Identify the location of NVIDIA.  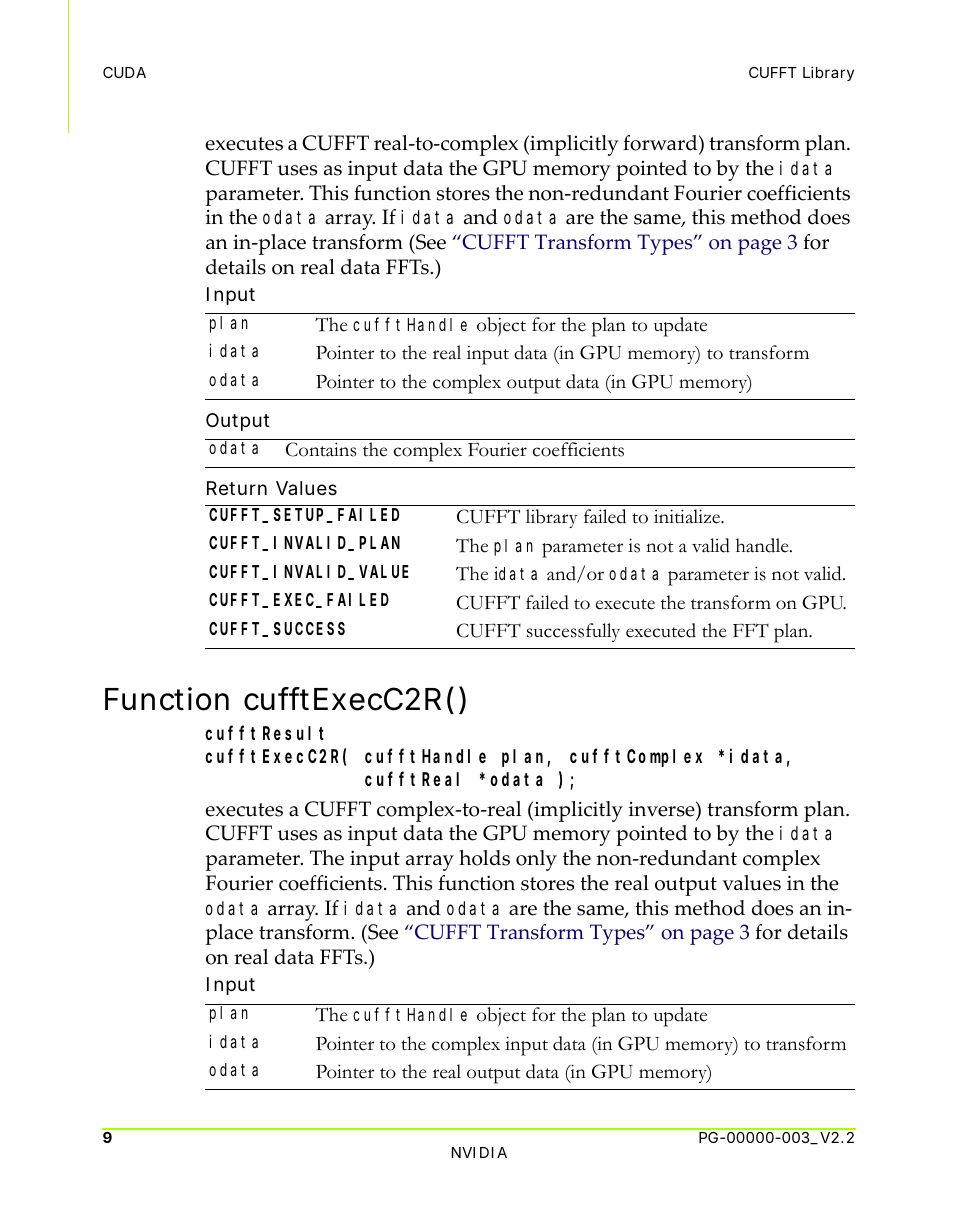
(479, 1152).
